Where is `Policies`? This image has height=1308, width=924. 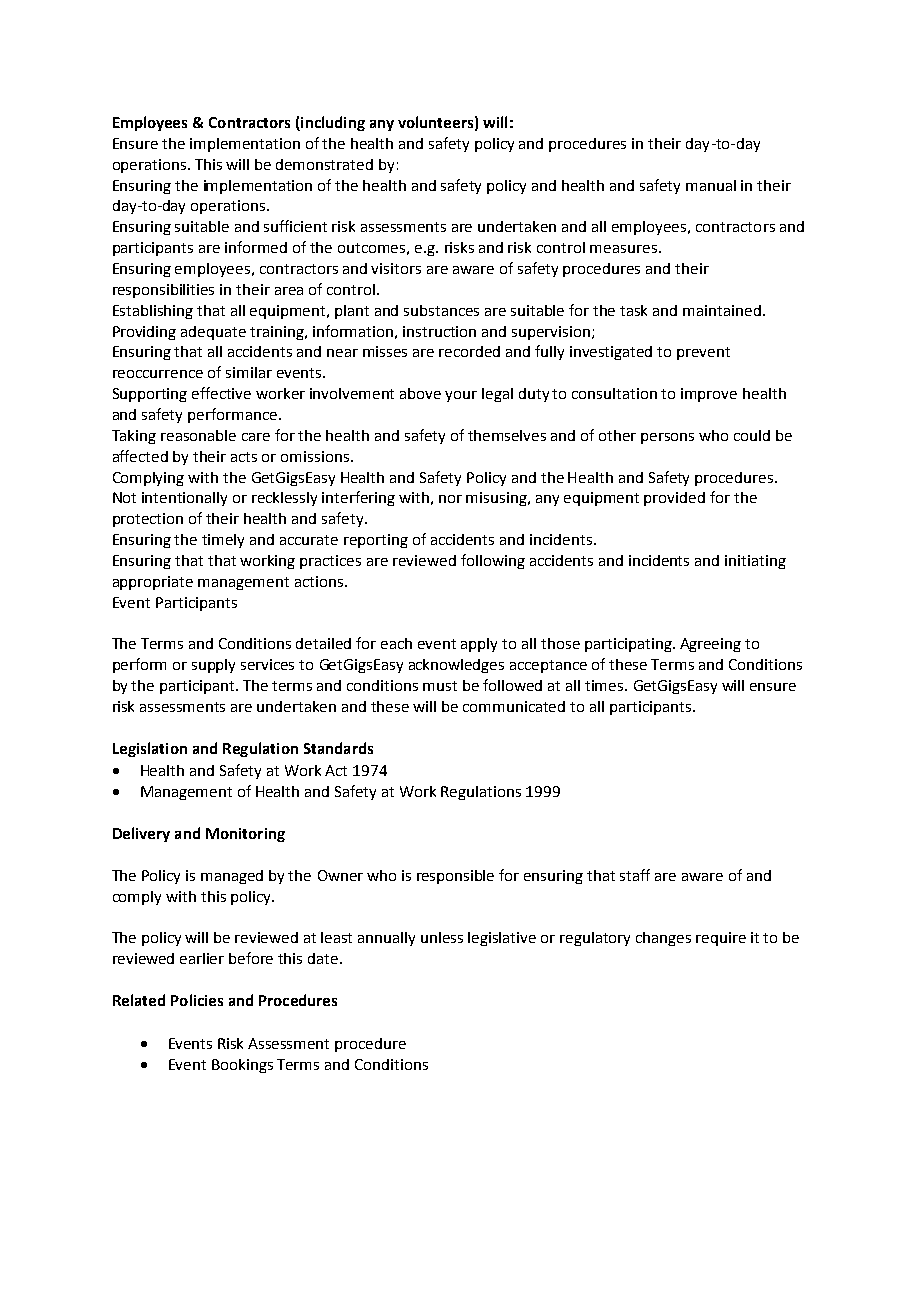 Policies is located at coordinates (197, 1000).
